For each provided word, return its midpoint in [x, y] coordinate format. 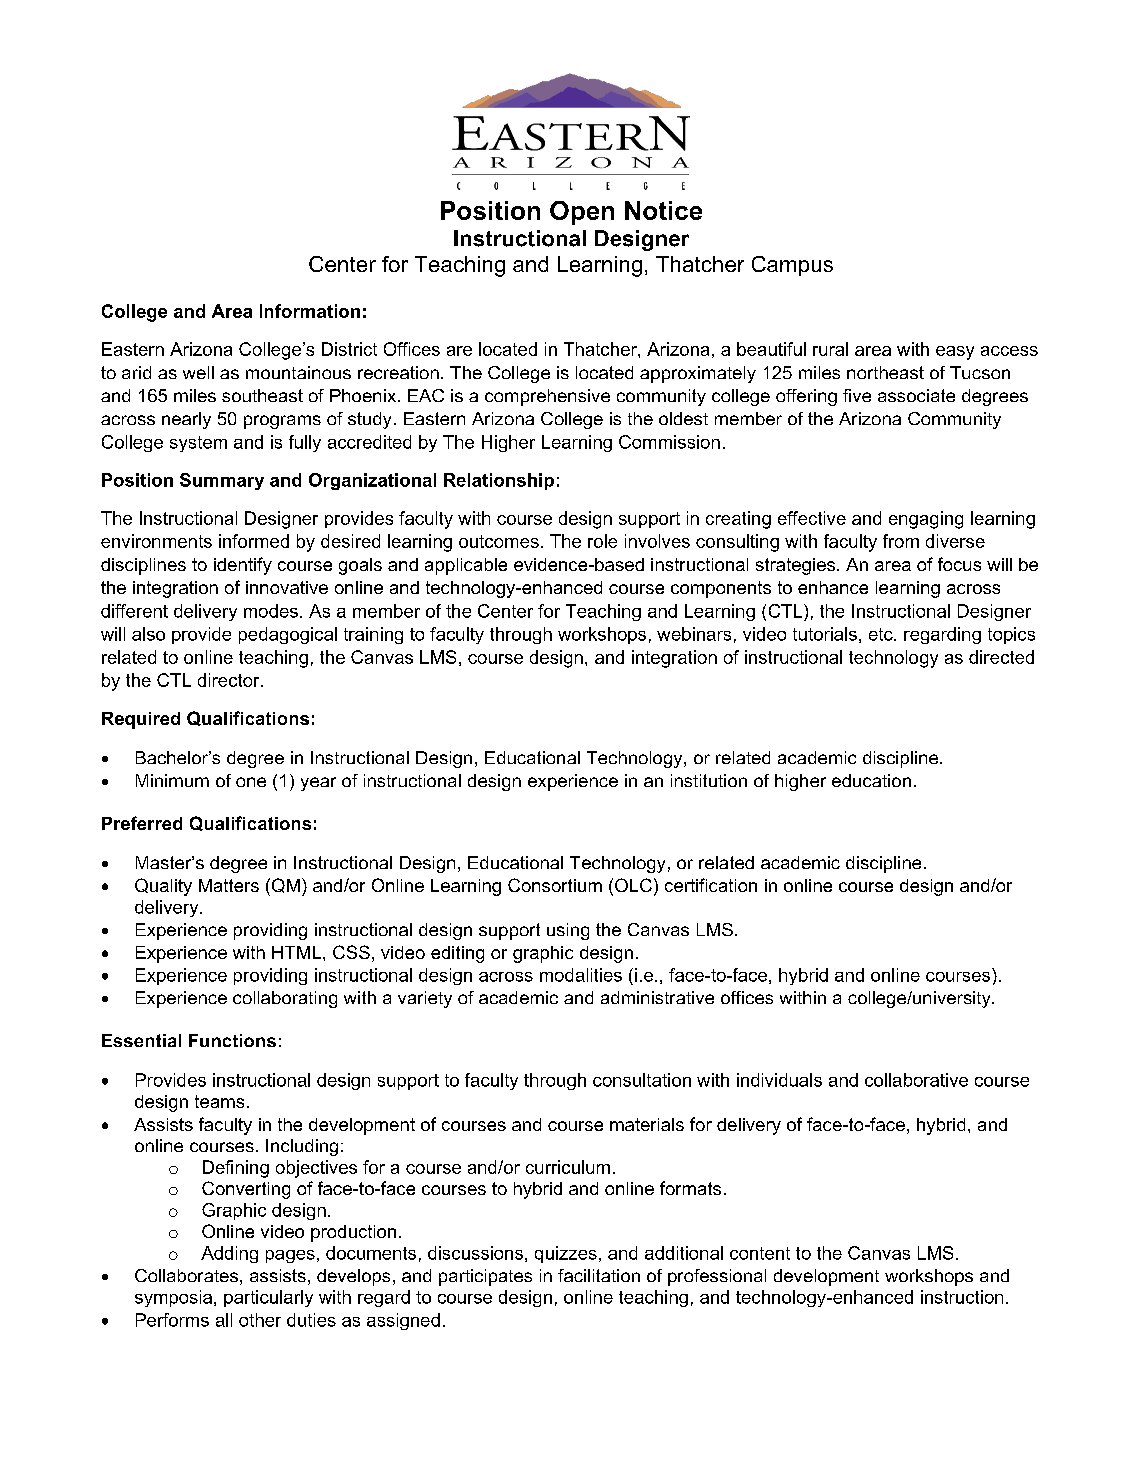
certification [711, 885]
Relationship [499, 481]
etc [882, 634]
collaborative [916, 1080]
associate [916, 395]
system [198, 444]
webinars [694, 634]
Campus [792, 266]
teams [219, 1101]
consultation [642, 1080]
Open [582, 213]
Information [310, 311]
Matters [229, 885]
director [230, 680]
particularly [268, 1298]
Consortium [555, 885]
